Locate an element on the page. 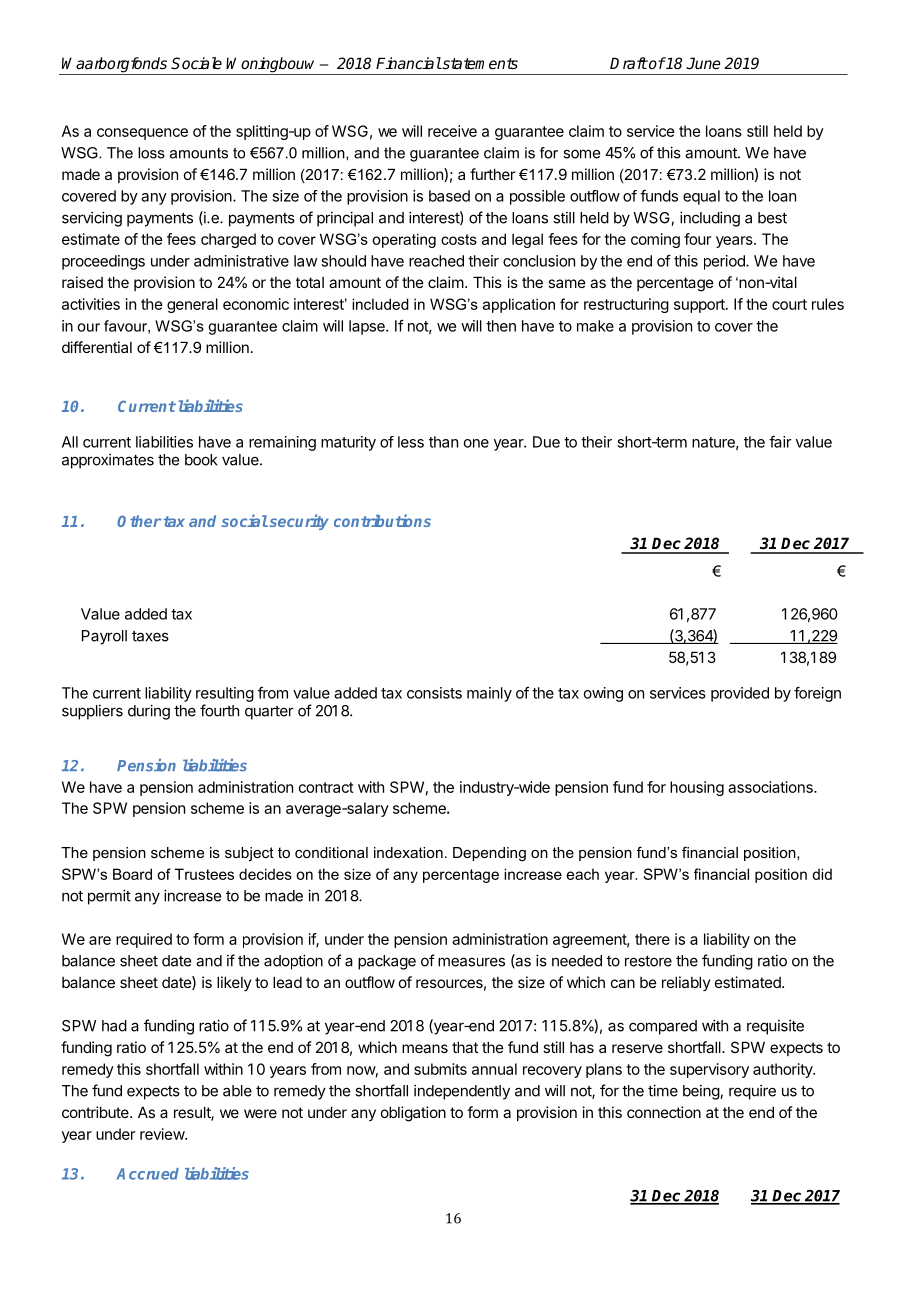  support is located at coordinates (700, 306).
